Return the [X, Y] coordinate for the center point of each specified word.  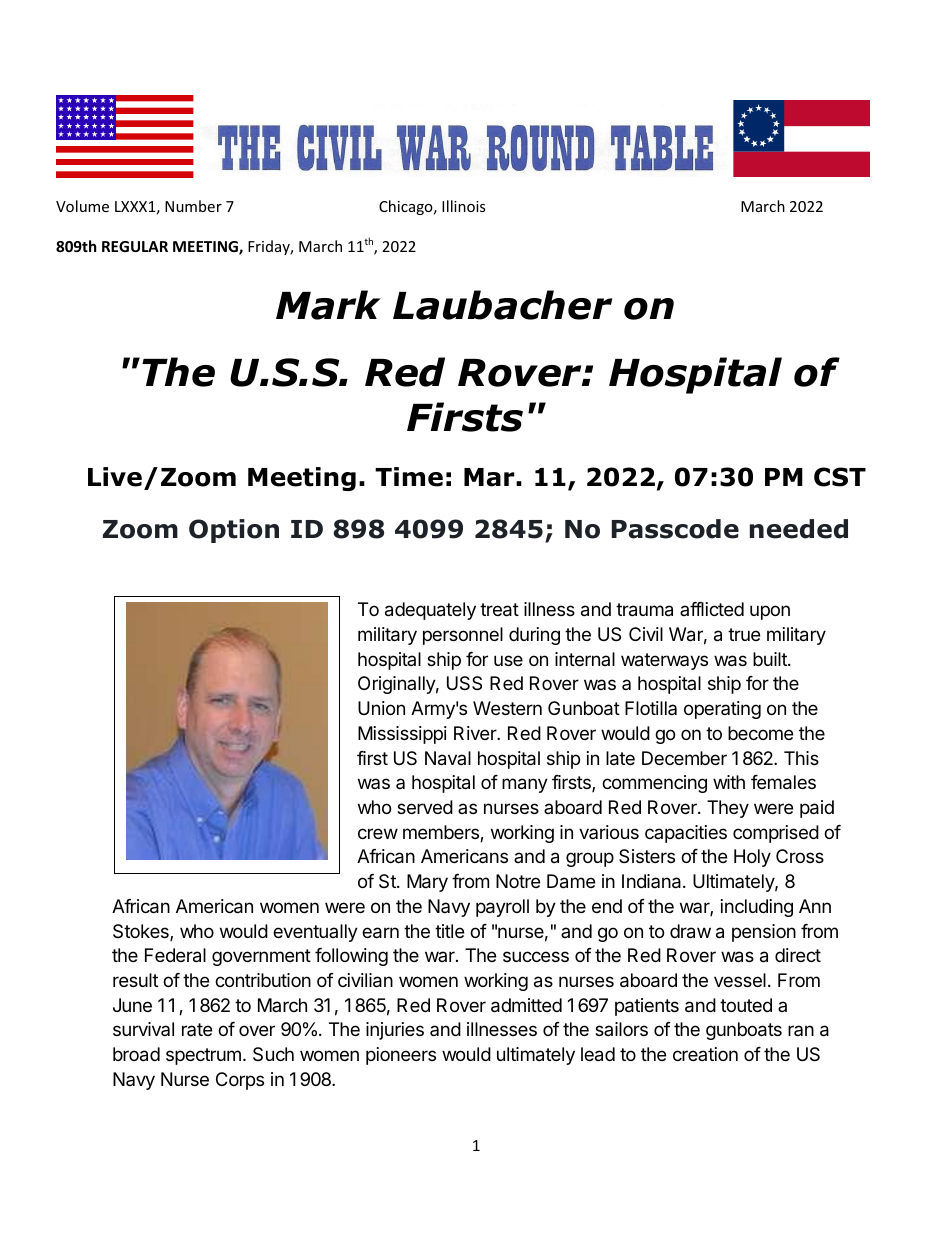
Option [234, 531]
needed [799, 529]
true [744, 634]
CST [840, 477]
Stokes [142, 932]
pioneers [401, 1056]
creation [705, 1054]
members [442, 833]
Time [409, 477]
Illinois [464, 206]
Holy [752, 858]
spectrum [203, 1056]
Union [381, 708]
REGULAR [135, 246]
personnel [463, 636]
